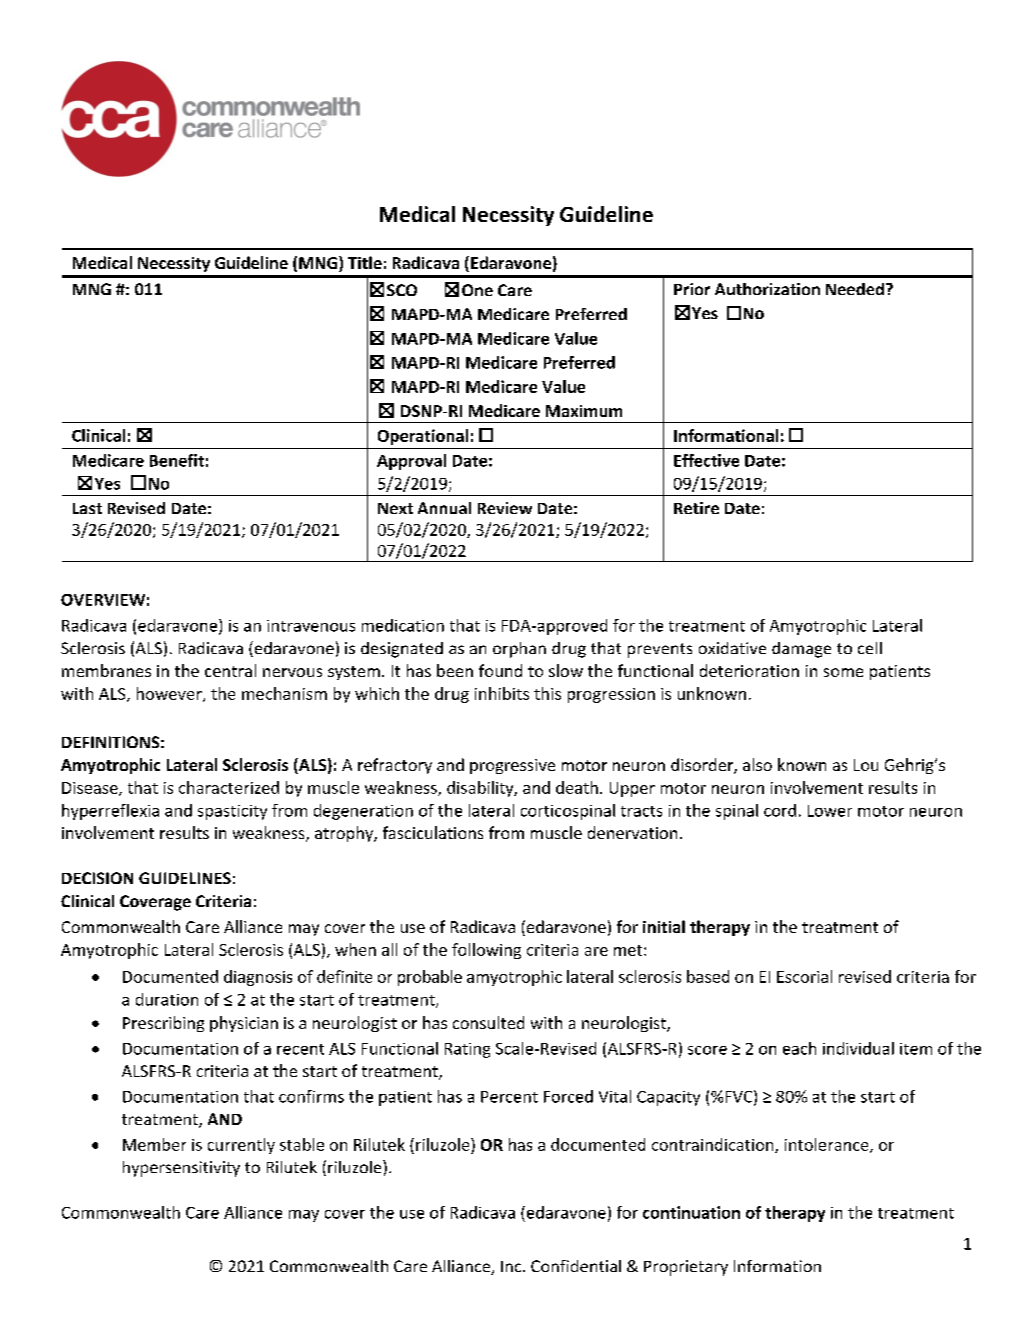 The height and width of the screenshot is (1337, 1033). What do you see at coordinates (801, 650) in the screenshot?
I see `damage` at bounding box center [801, 650].
